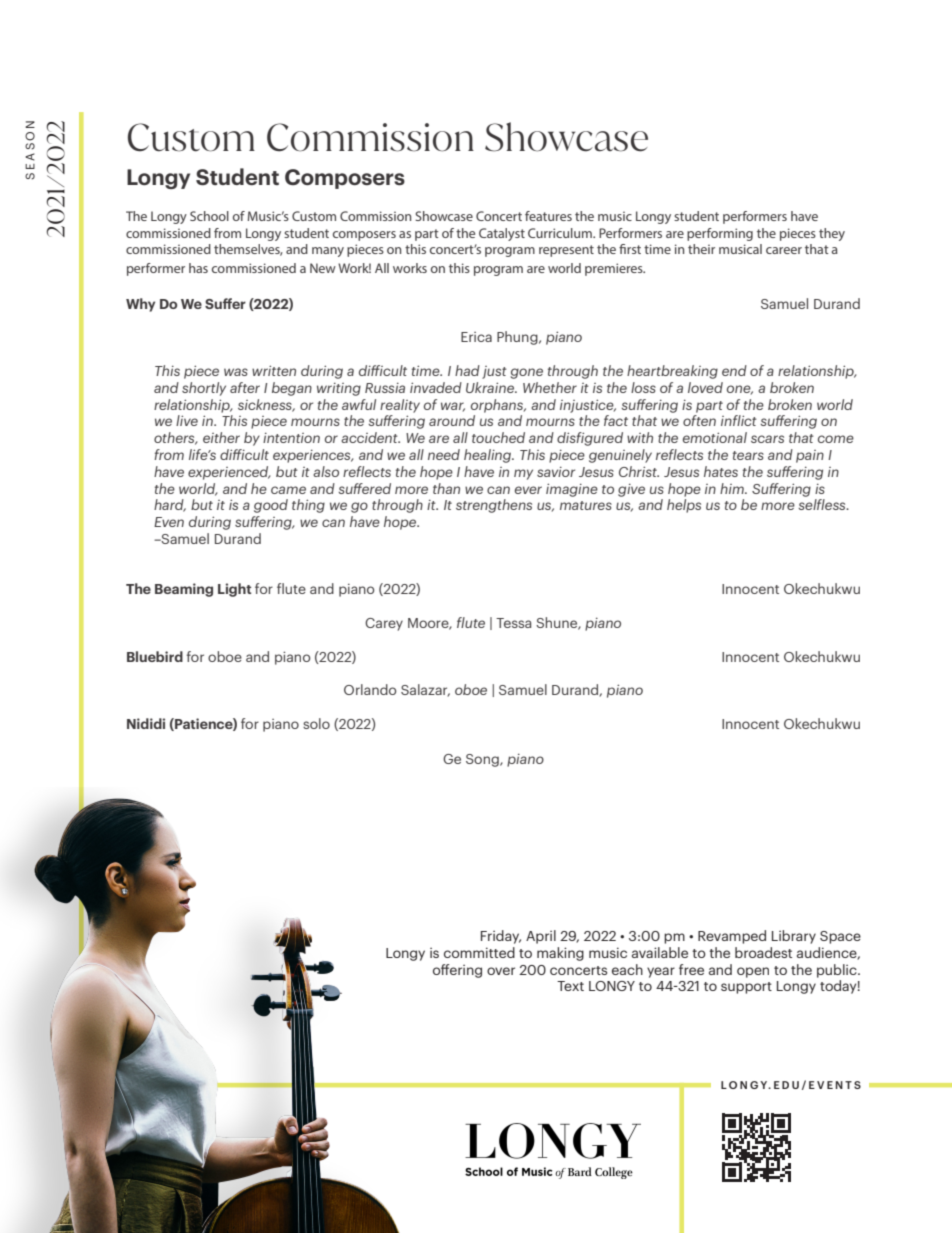 This image has height=1233, width=952. Describe the element at coordinates (457, 971) in the image. I see `offering` at that location.
